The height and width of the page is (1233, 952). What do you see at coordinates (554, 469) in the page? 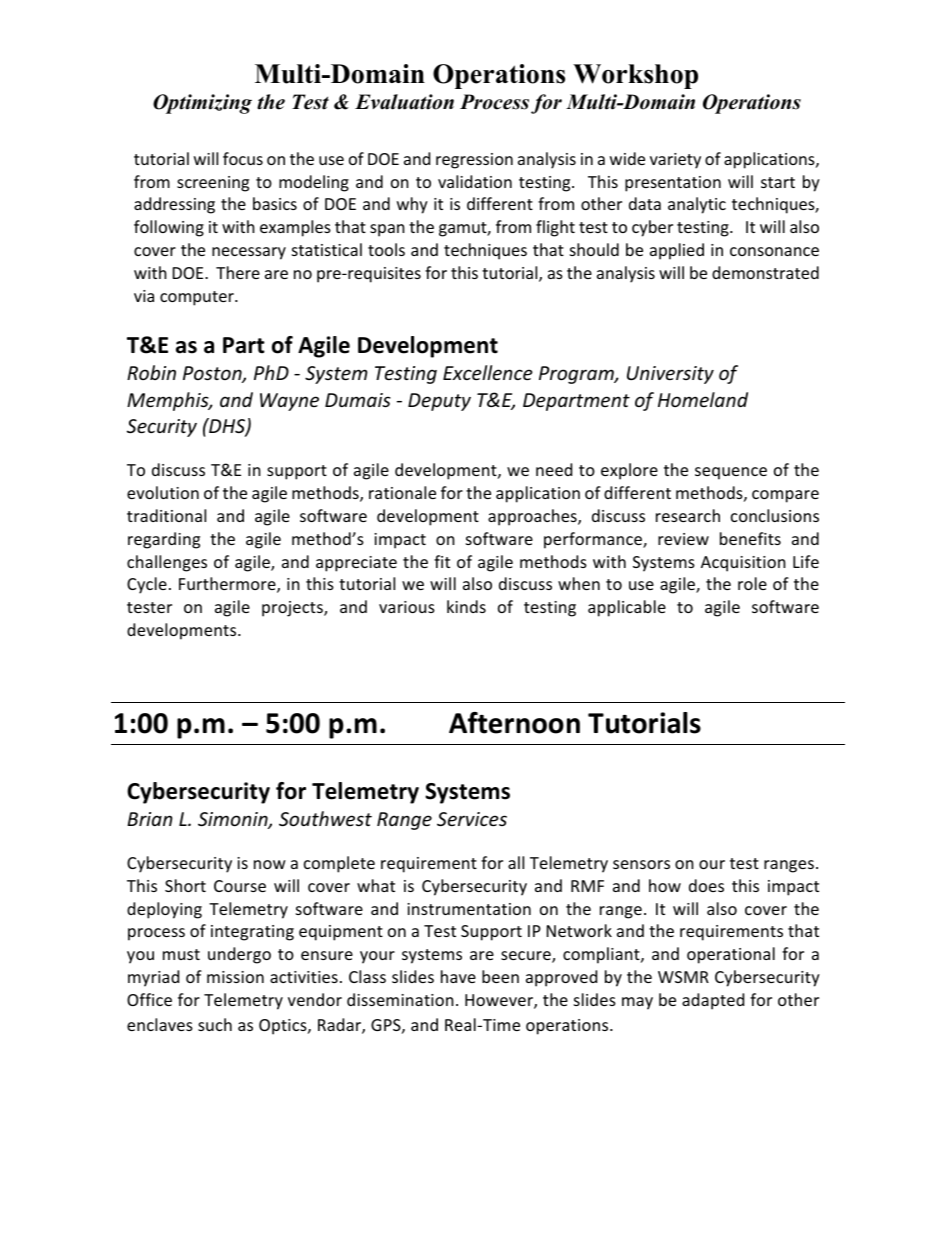
I see `need` at bounding box center [554, 469].
